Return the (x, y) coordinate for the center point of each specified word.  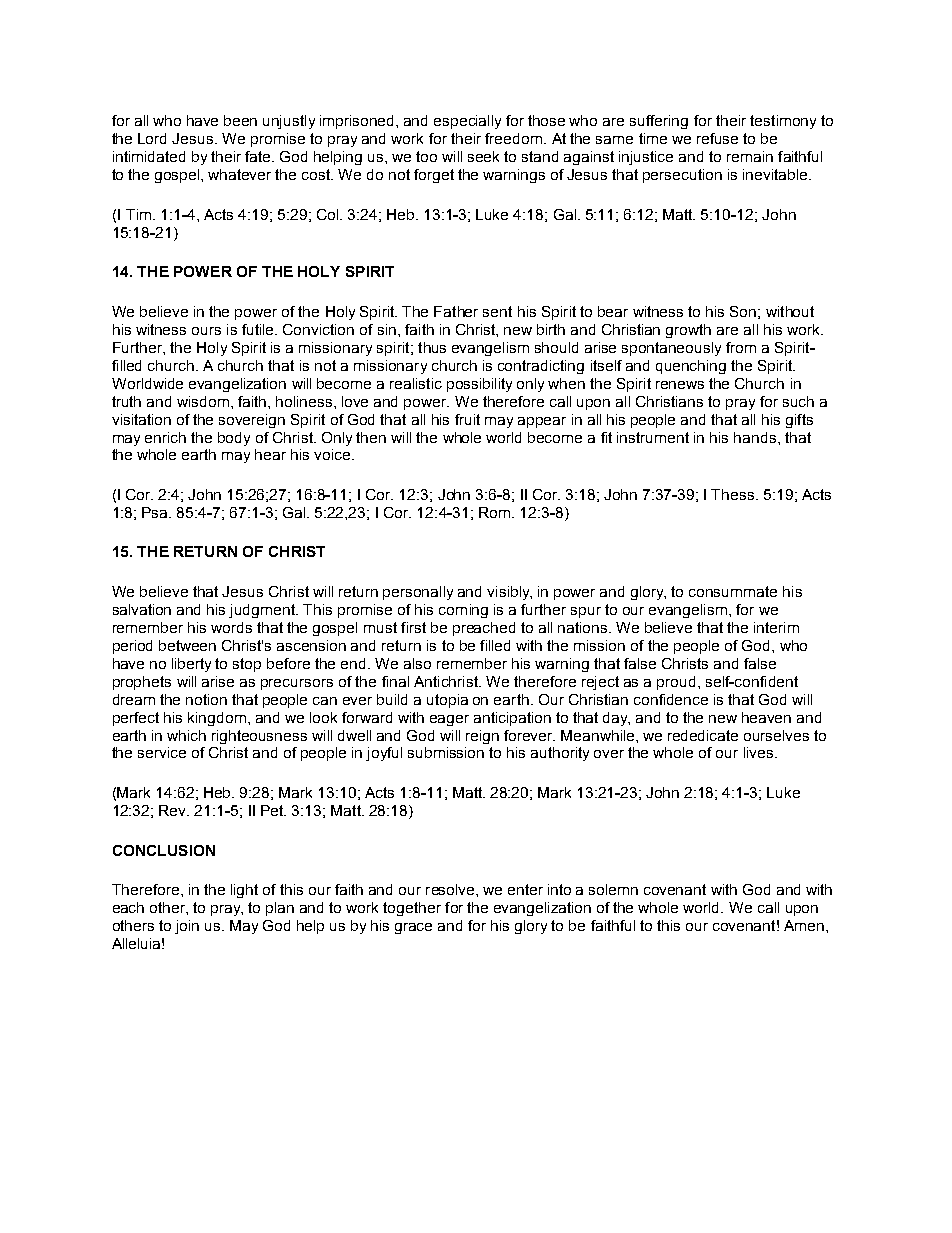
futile (259, 329)
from (741, 347)
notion (206, 699)
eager (449, 720)
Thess (734, 494)
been (240, 120)
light (244, 891)
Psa (156, 512)
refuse (717, 138)
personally (418, 593)
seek (483, 156)
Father (456, 311)
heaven (766, 717)
